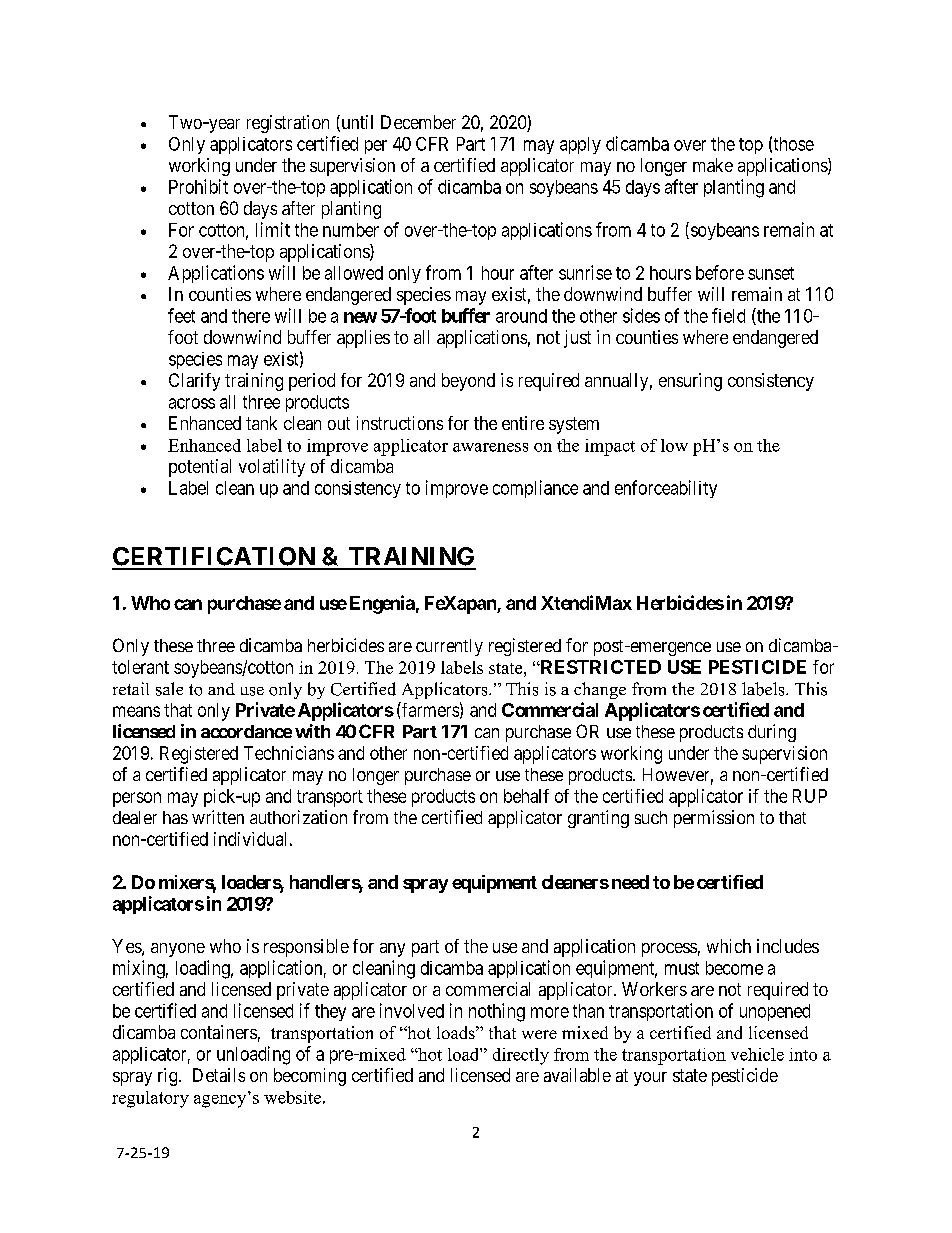 This image has width=952, height=1233. I want to click on change, so click(600, 690).
